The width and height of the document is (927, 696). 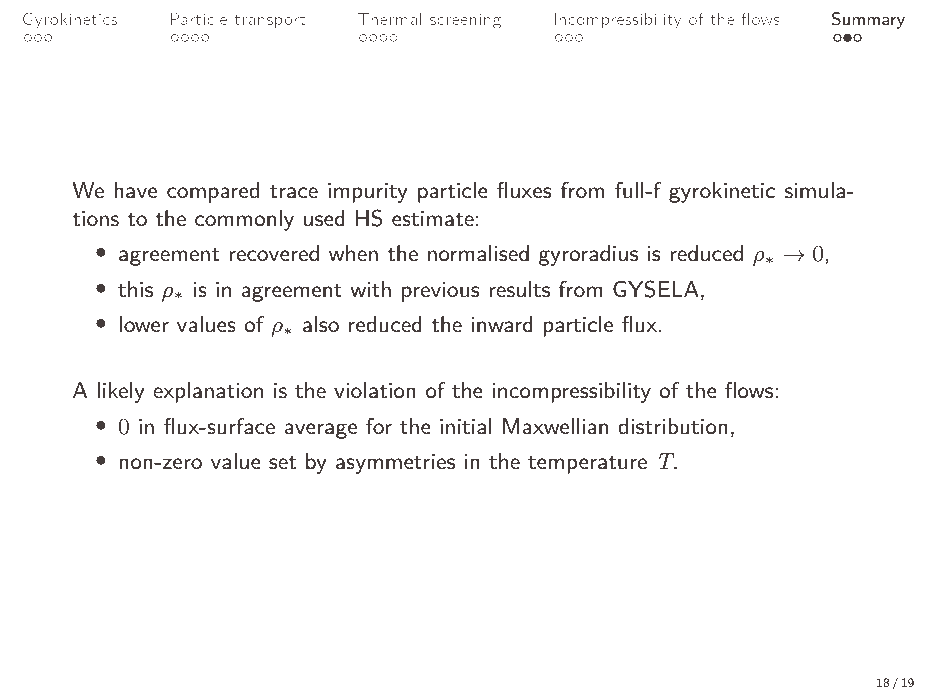 I want to click on initial, so click(x=466, y=426).
